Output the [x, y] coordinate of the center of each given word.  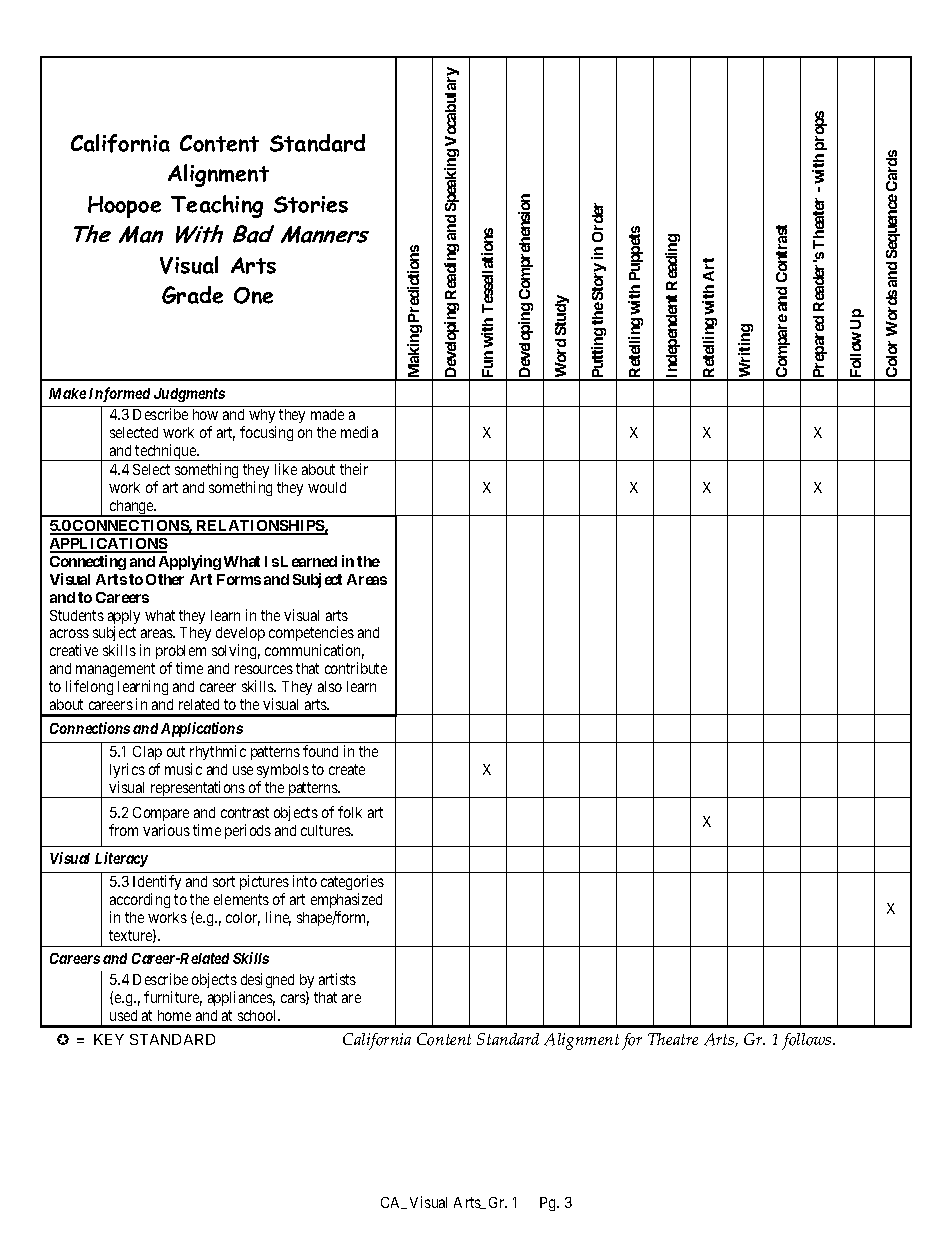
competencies [311, 635]
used [123, 1015]
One [253, 295]
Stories [311, 204]
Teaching [217, 206]
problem [181, 654]
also [330, 686]
